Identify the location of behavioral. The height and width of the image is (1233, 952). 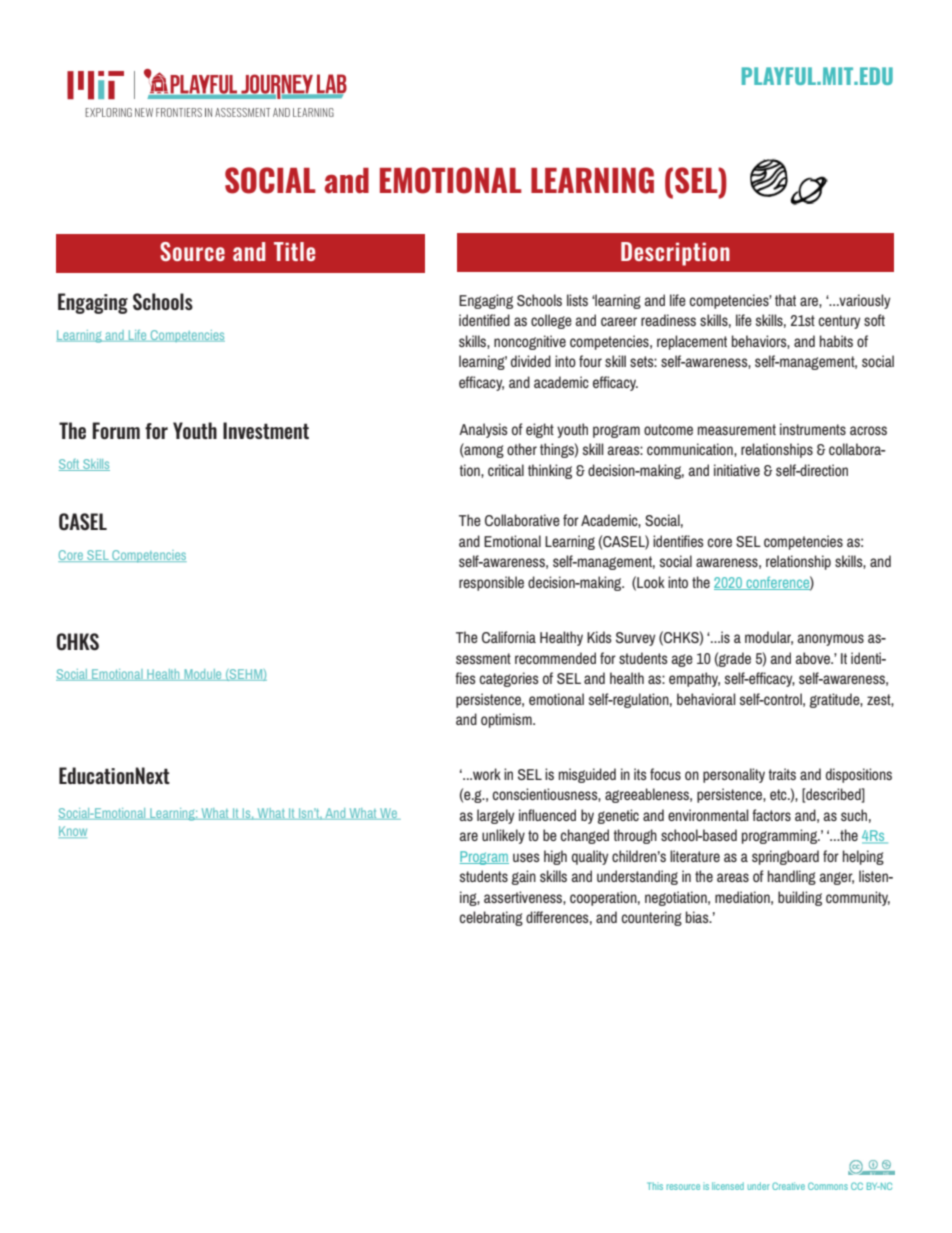
(706, 699).
